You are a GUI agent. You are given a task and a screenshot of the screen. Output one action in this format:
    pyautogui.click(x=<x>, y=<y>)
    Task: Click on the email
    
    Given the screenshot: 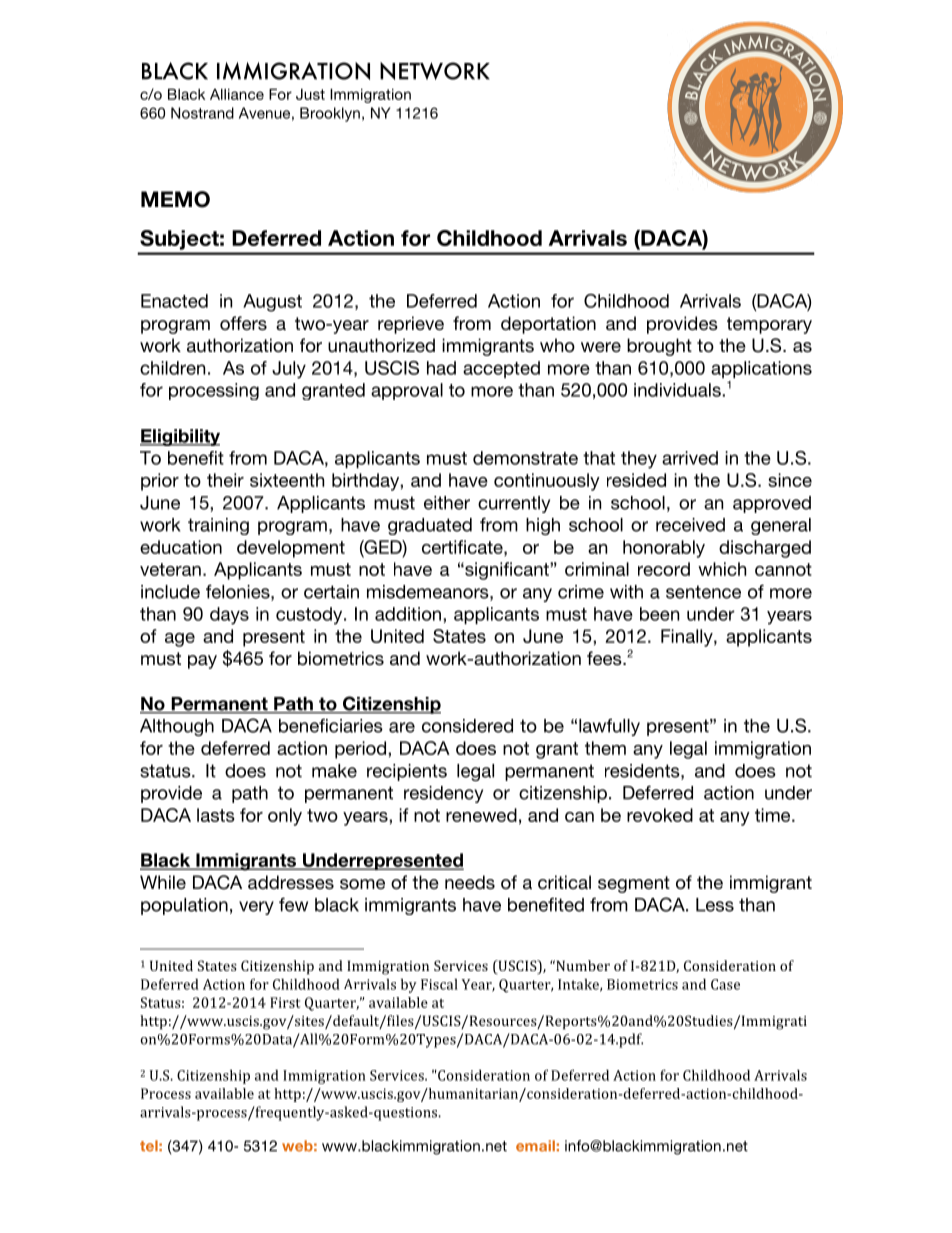 What is the action you would take?
    pyautogui.click(x=535, y=1146)
